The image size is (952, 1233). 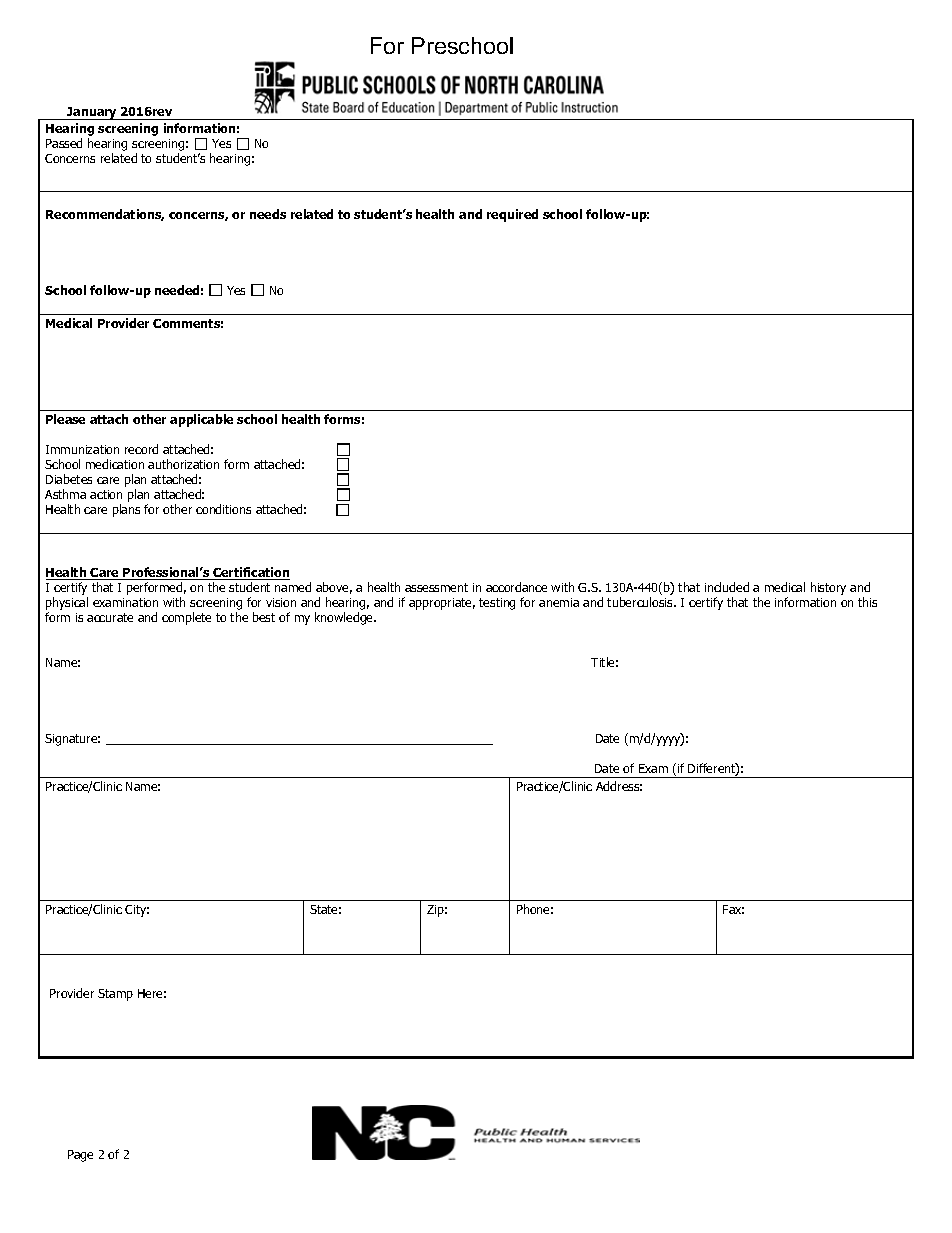 I want to click on Stamp, so click(x=115, y=995).
